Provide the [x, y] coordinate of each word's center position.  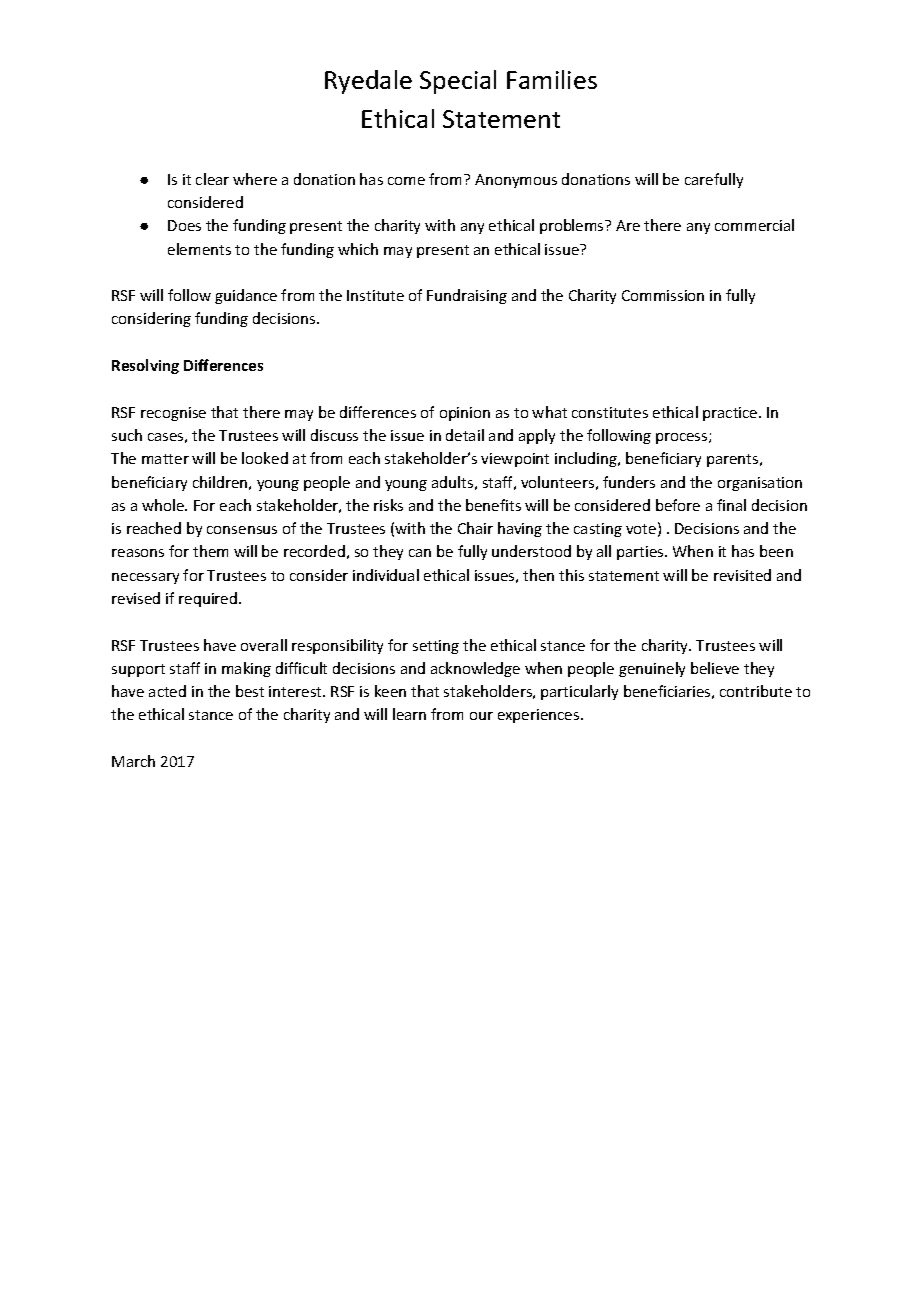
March [133, 761]
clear [212, 179]
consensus [242, 530]
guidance [246, 296]
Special [458, 82]
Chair [475, 528]
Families [552, 79]
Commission [663, 295]
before [678, 505]
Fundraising [467, 296]
